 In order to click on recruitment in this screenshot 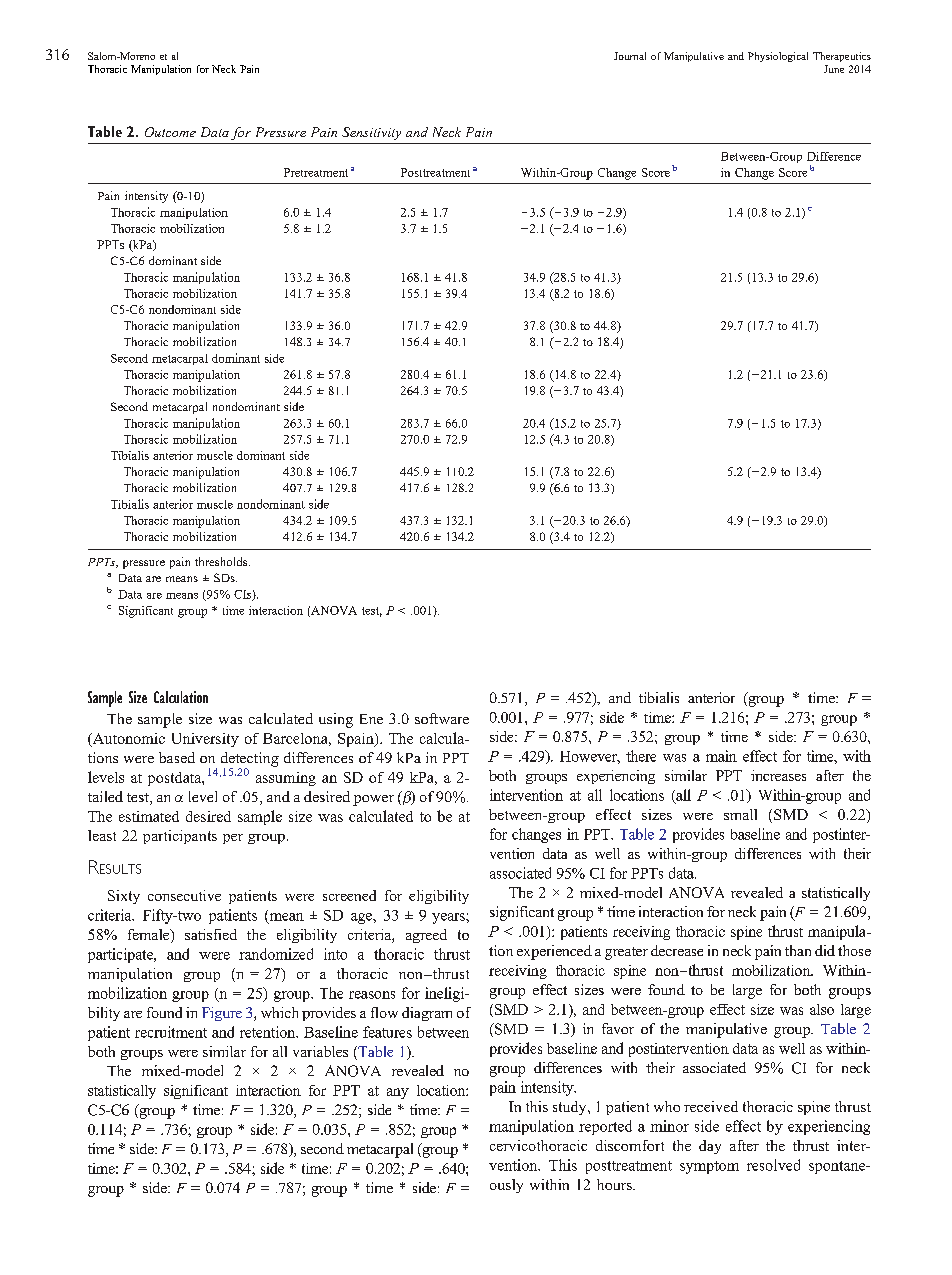, I will do `click(171, 1032)`.
